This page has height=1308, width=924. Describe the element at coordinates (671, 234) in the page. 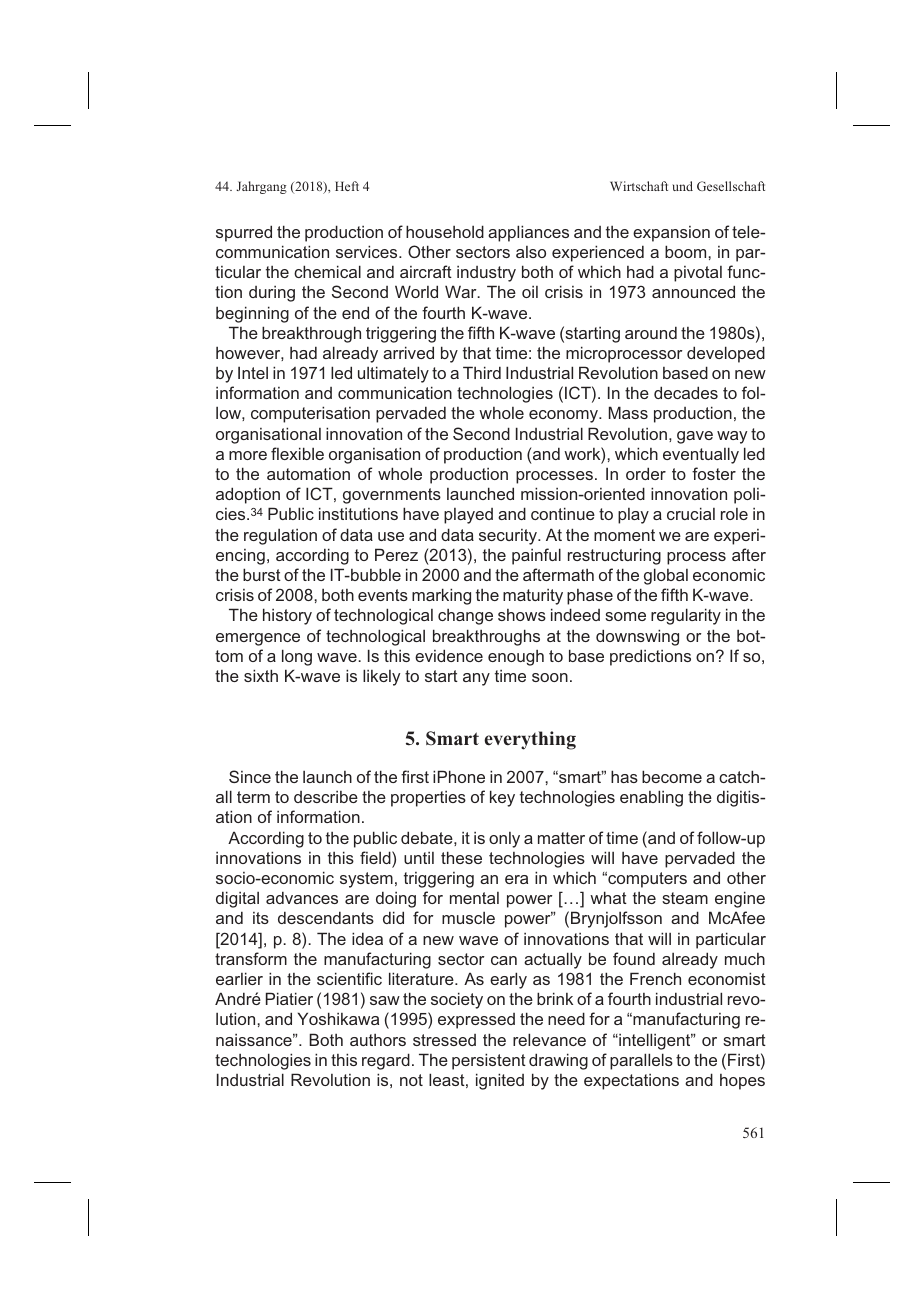

I see `expansion` at that location.
